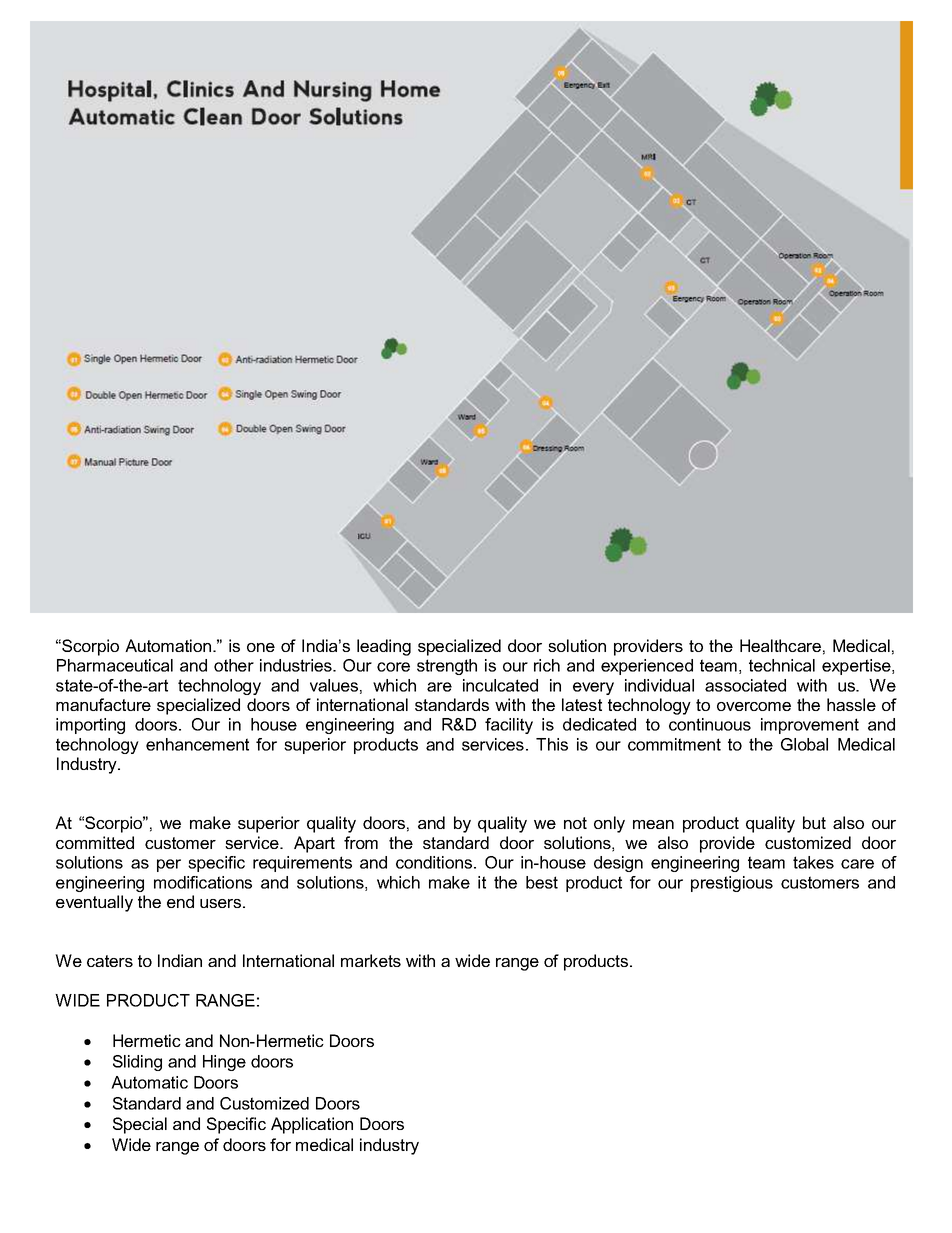 The width and height of the screenshot is (952, 1233). Describe the element at coordinates (149, 1082) in the screenshot. I see `Automatic` at that location.
